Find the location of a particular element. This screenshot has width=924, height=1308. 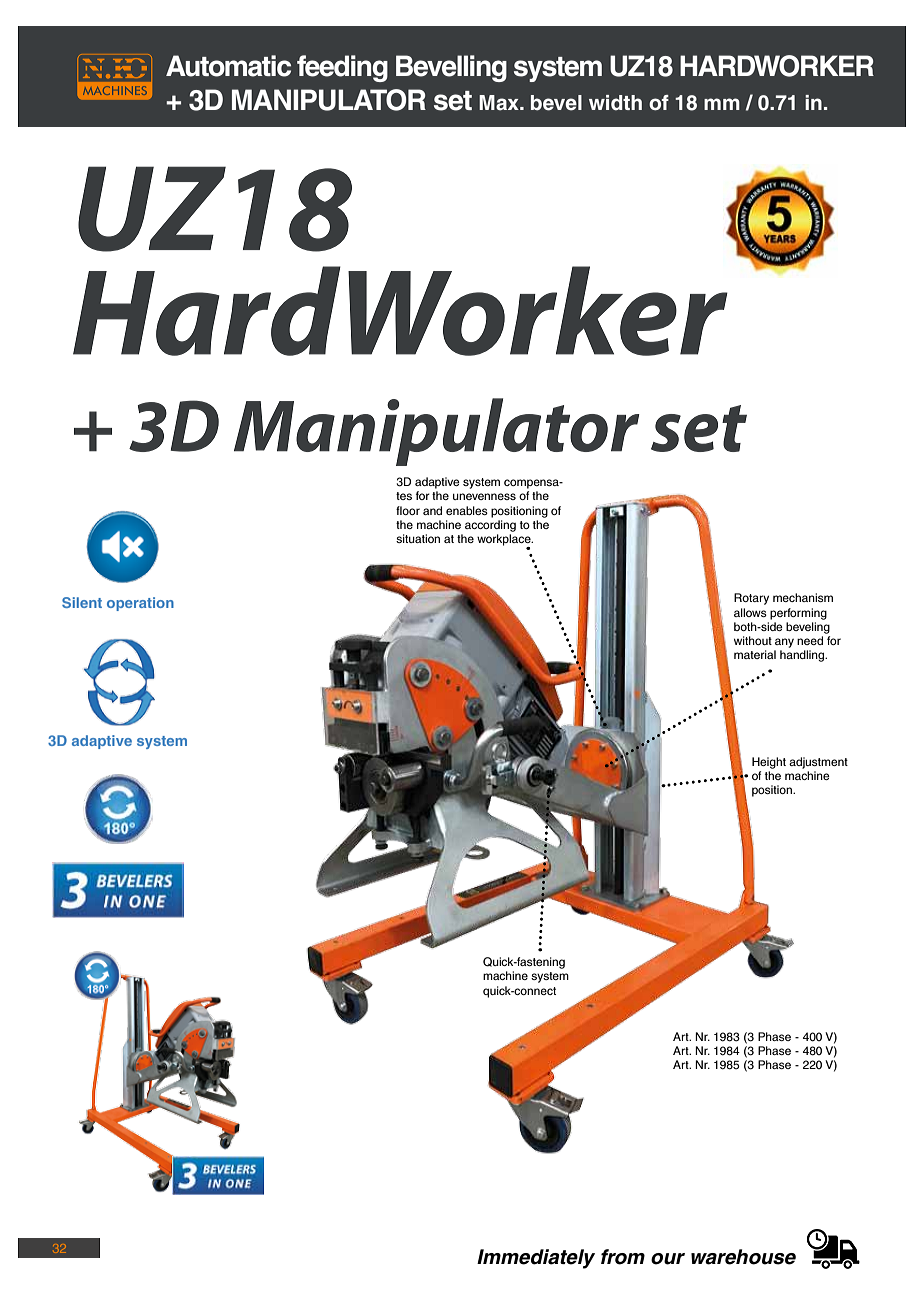

Height is located at coordinates (769, 763).
